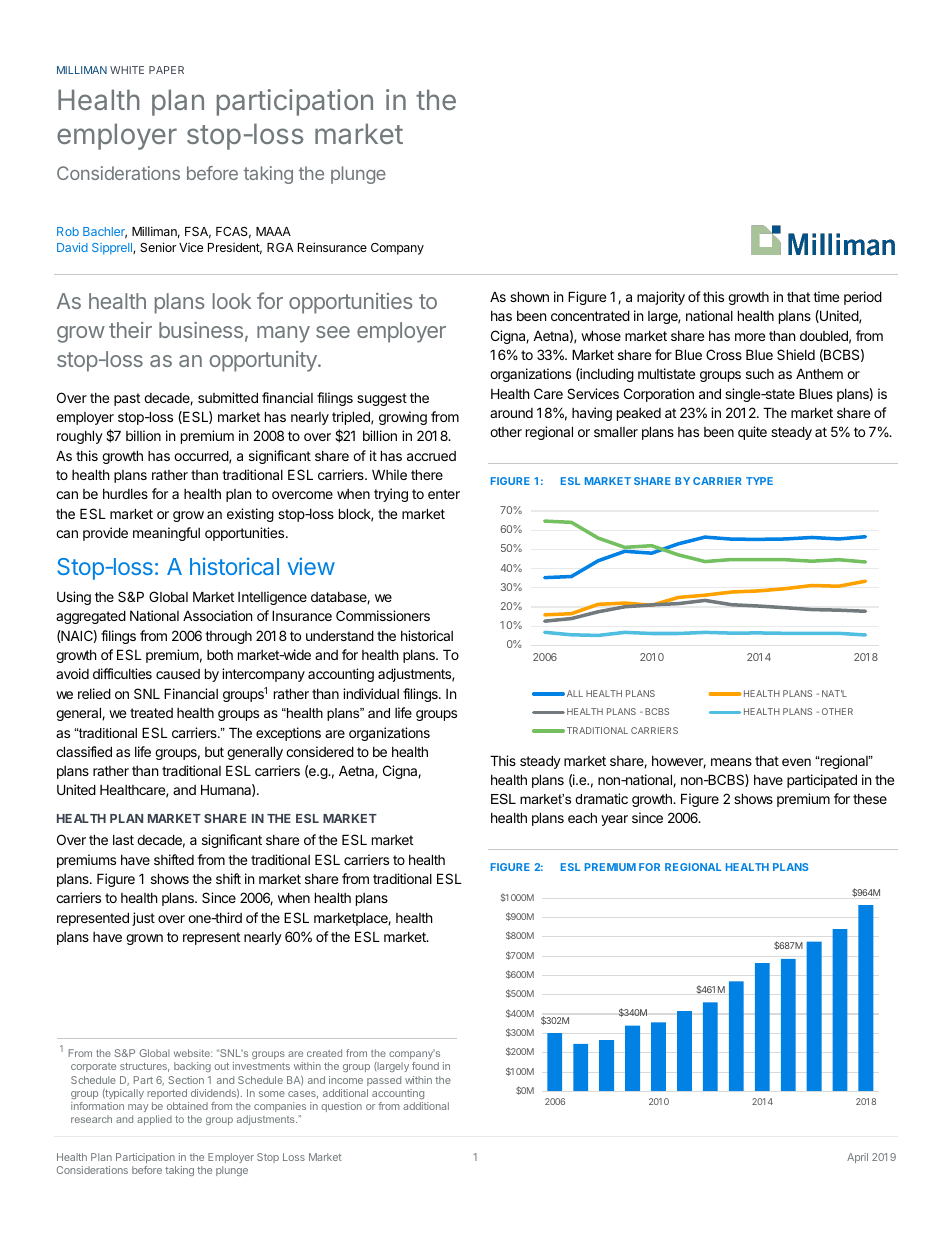  What do you see at coordinates (796, 354) in the screenshot?
I see `Shield` at bounding box center [796, 354].
